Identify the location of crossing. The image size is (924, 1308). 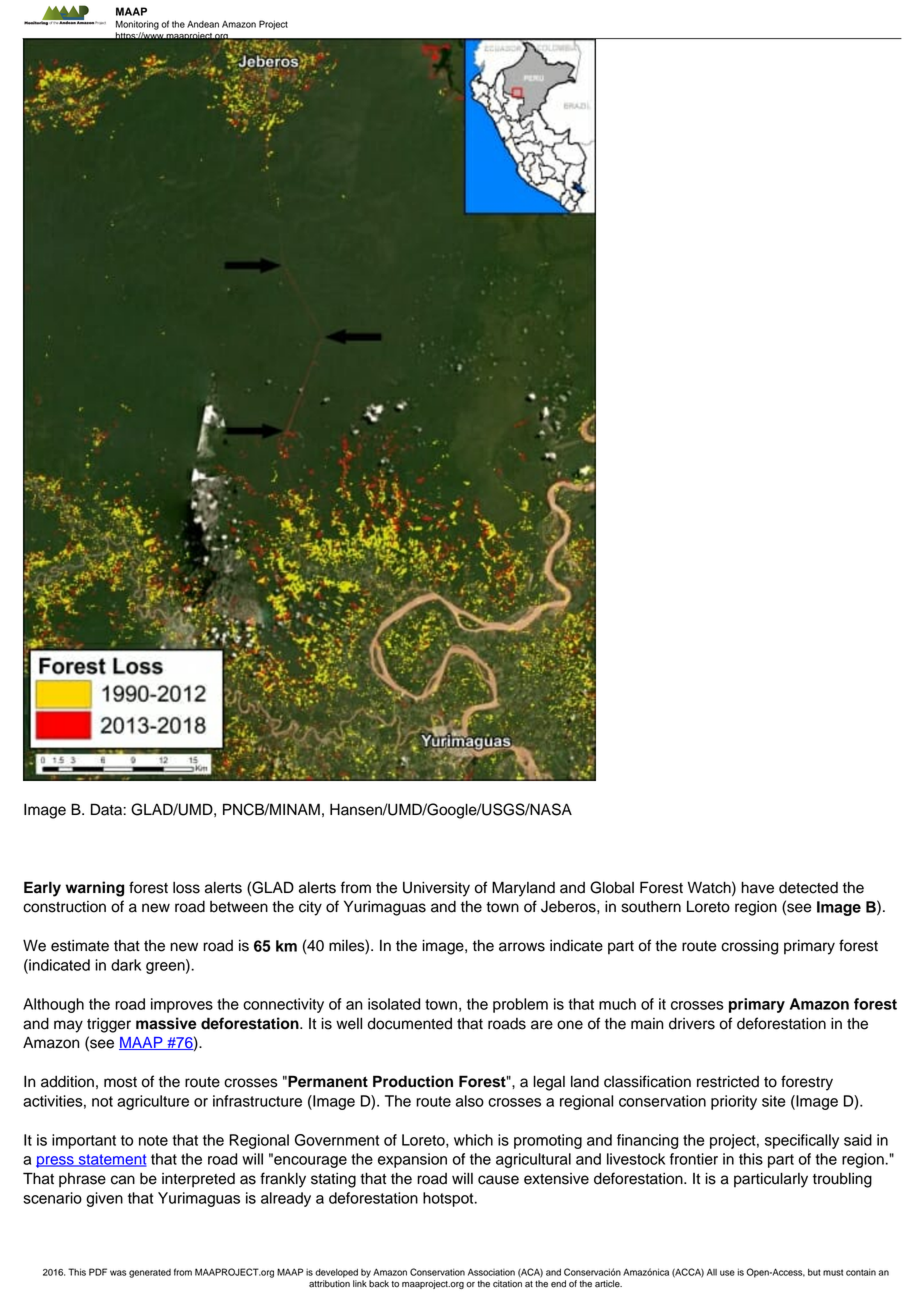
(749, 947).
